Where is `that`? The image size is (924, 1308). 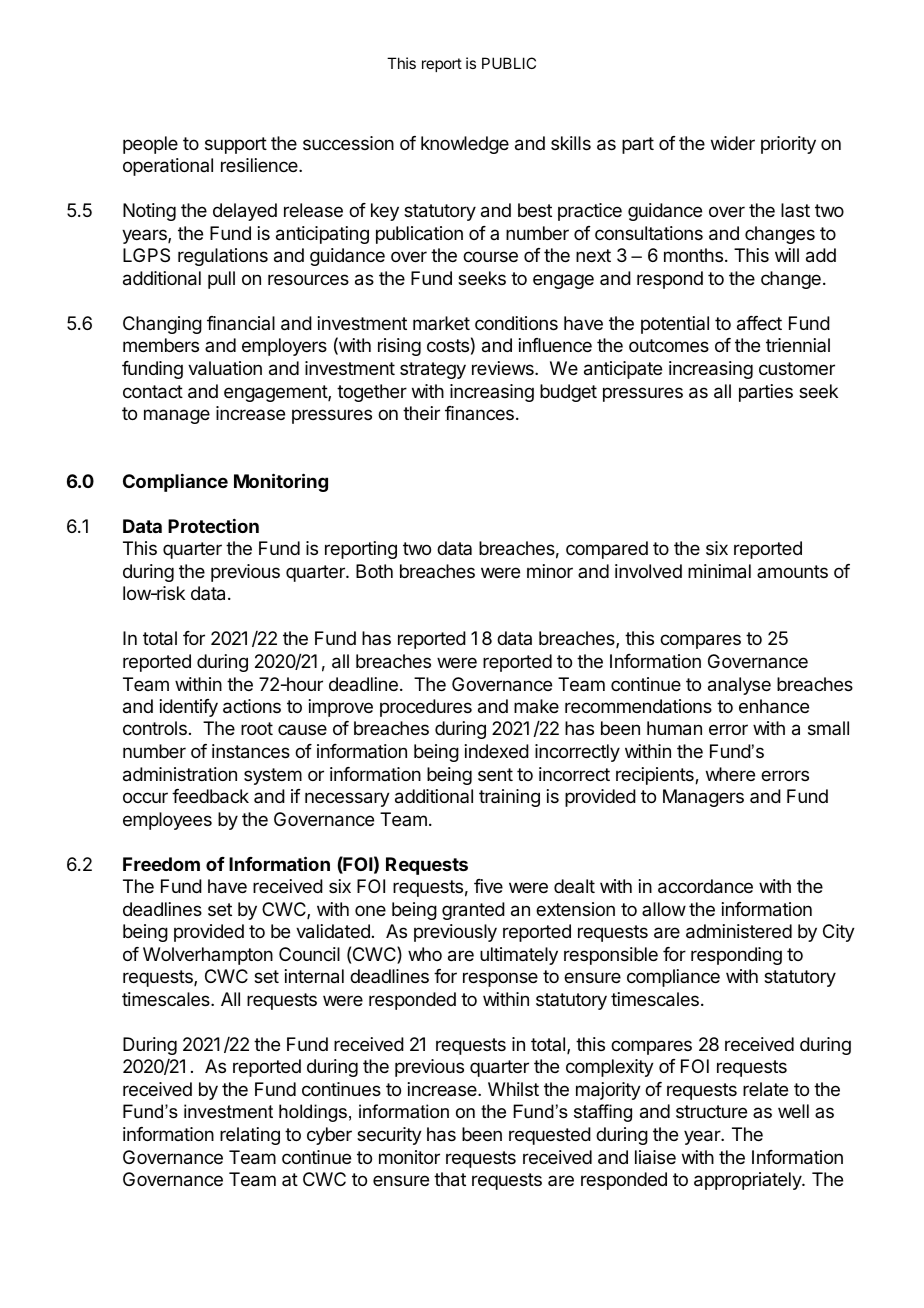
that is located at coordinates (450, 1179).
